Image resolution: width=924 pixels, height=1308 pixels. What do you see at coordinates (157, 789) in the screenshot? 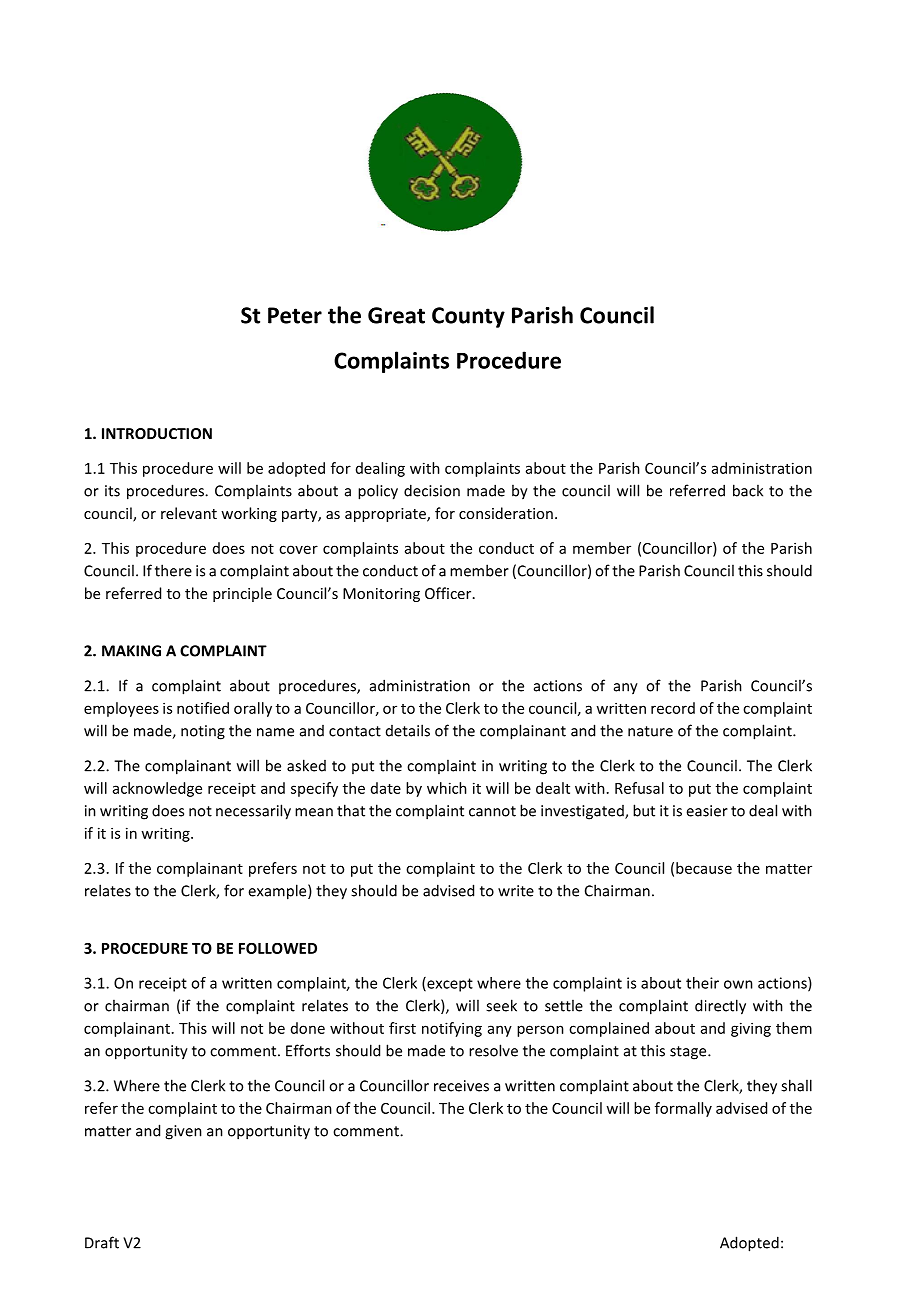
I see `acknowledge` at bounding box center [157, 789].
